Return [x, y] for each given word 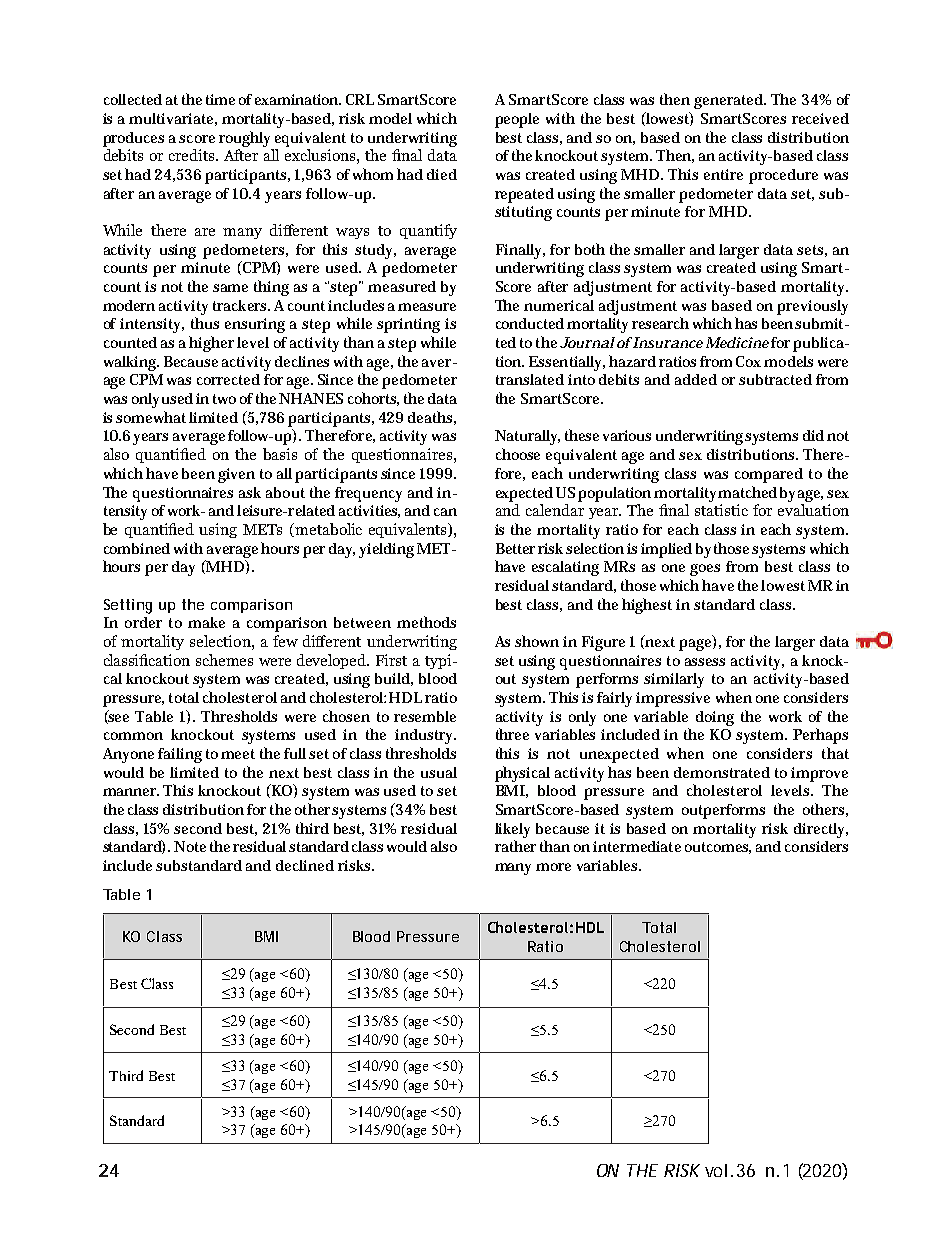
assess [705, 662]
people [517, 120]
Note [190, 846]
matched [747, 492]
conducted [530, 323]
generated [730, 101]
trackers [241, 305]
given [236, 475]
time [220, 99]
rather [515, 846]
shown [537, 641]
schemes [224, 660]
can [445, 512]
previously [812, 307]
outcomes [718, 848]
